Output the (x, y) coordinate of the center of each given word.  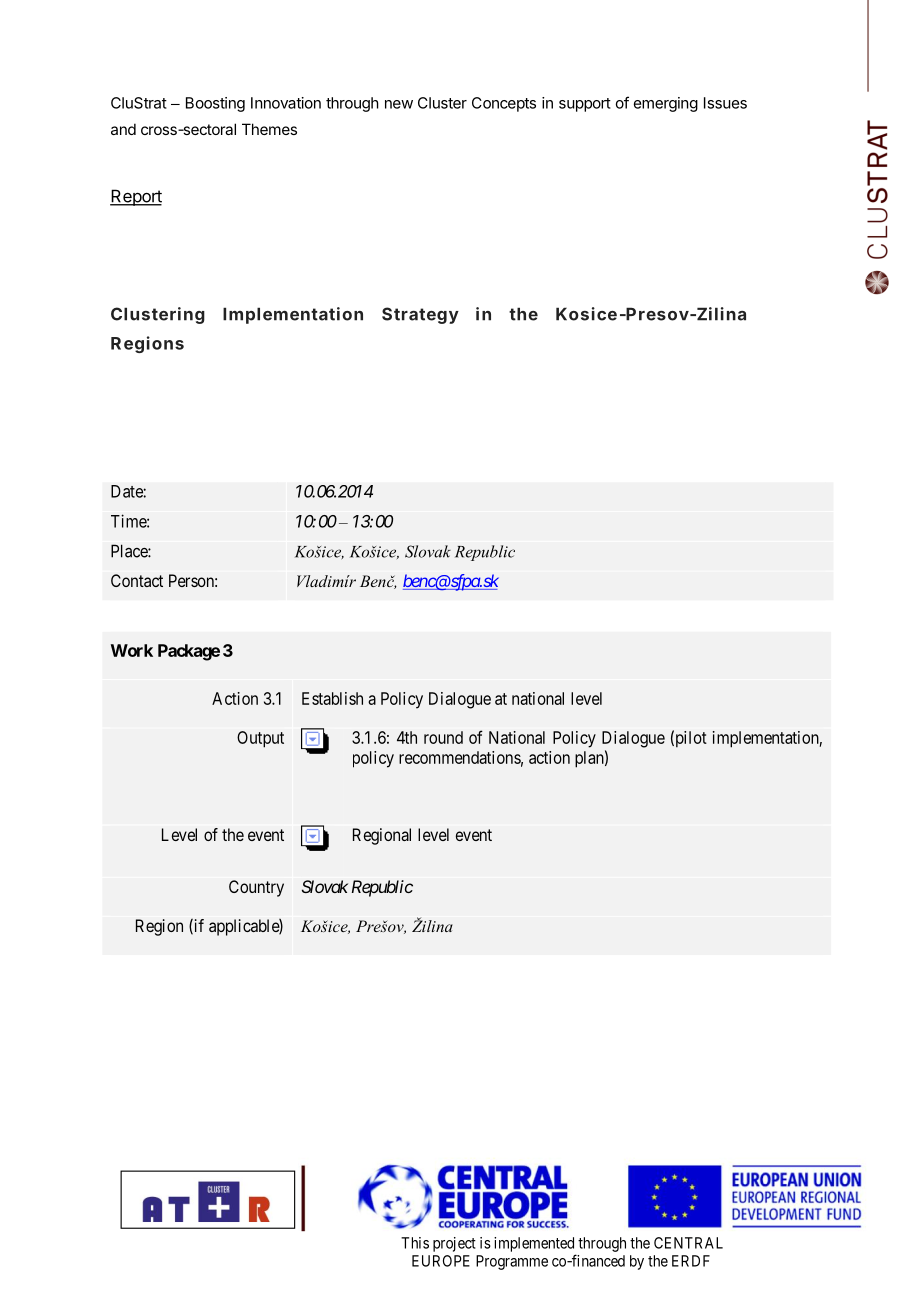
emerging (666, 104)
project (454, 1244)
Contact (137, 580)
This (415, 1243)
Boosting (215, 104)
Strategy (420, 315)
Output (260, 739)
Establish (332, 698)
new (399, 104)
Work (132, 650)
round (443, 737)
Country (256, 888)
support (585, 105)
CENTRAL (688, 1243)
